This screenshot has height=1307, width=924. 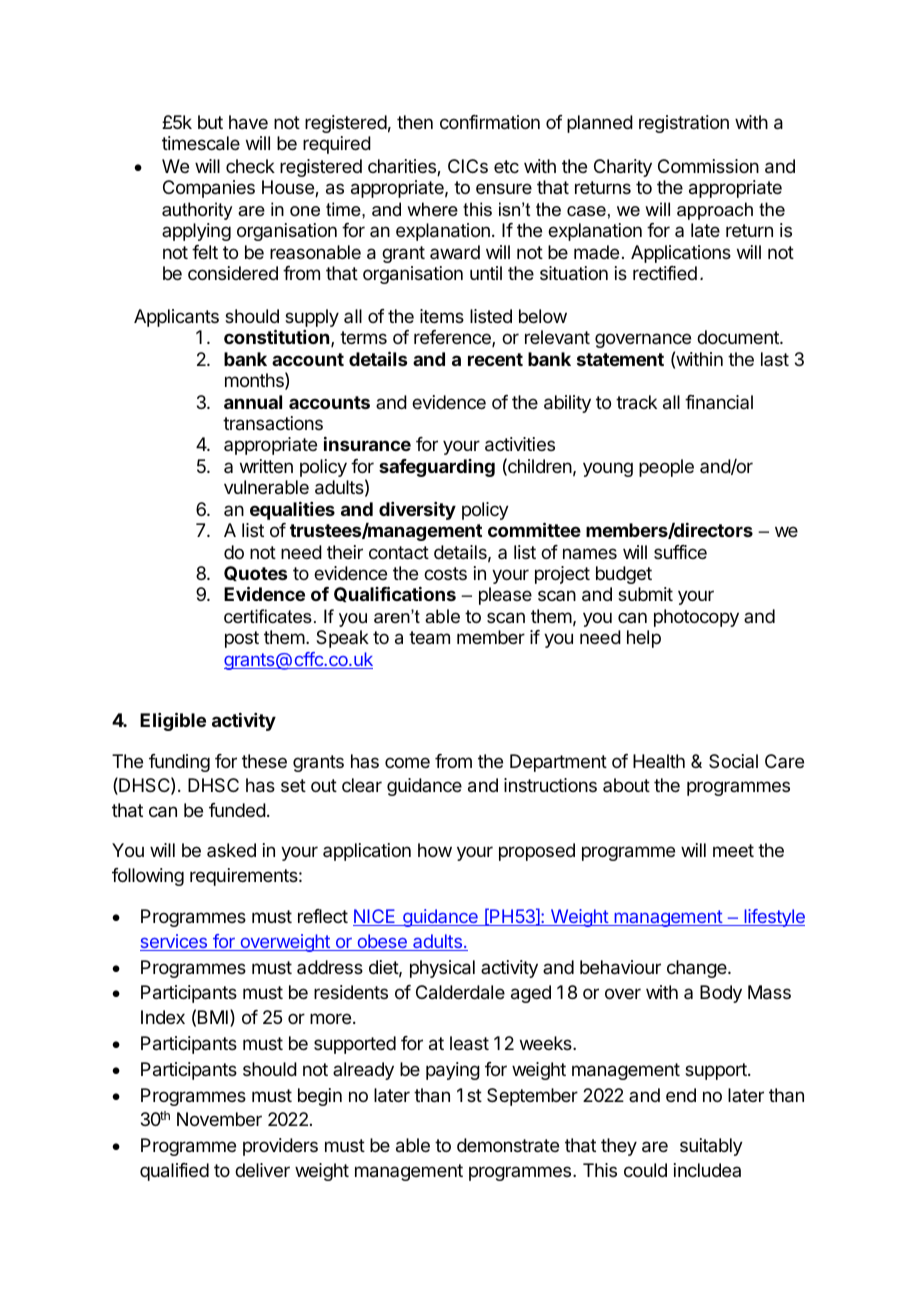 What do you see at coordinates (708, 166) in the screenshot?
I see `Commission` at bounding box center [708, 166].
